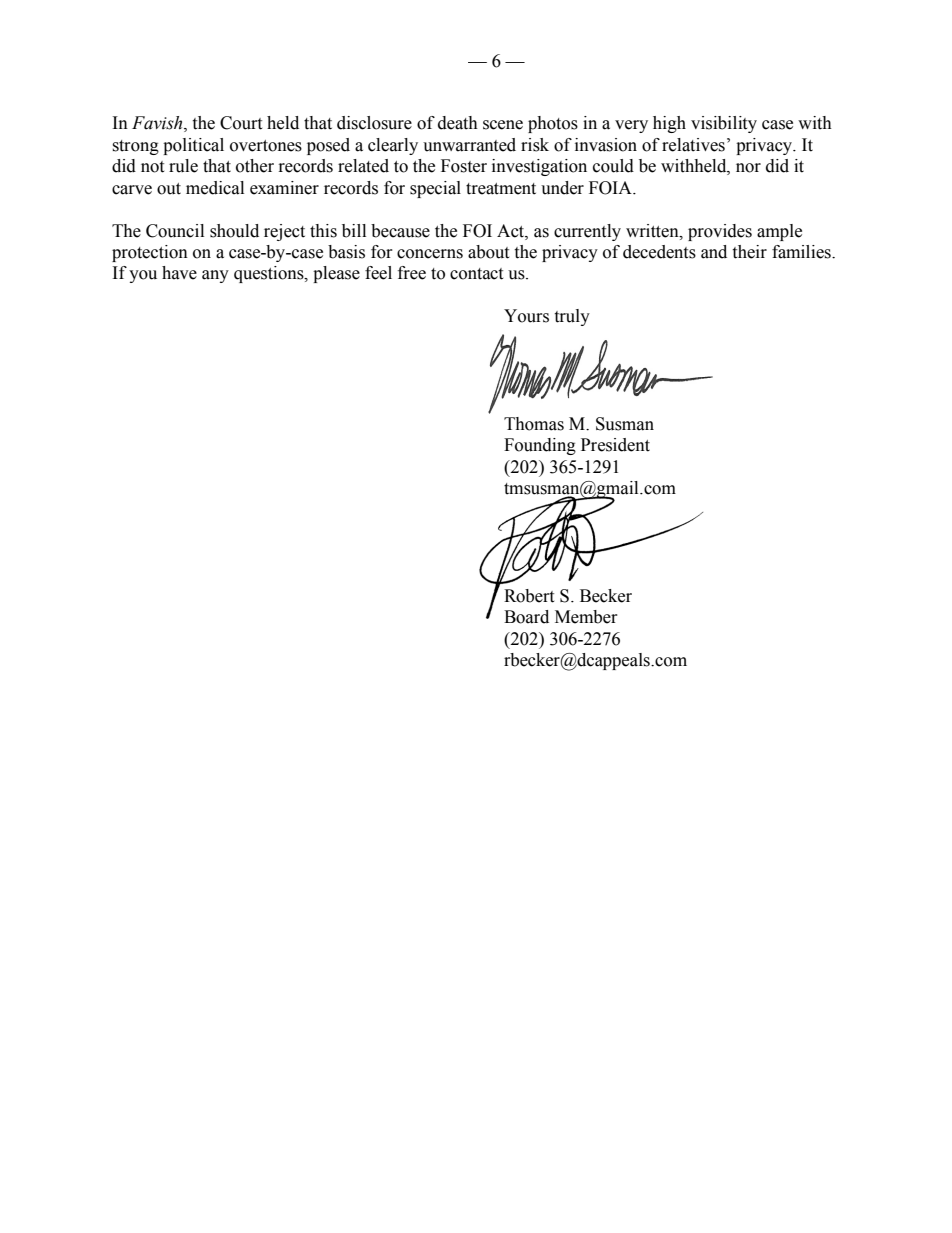 This page has height=1233, width=952. Describe the element at coordinates (469, 145) in the page. I see `unwarranted` at that location.
